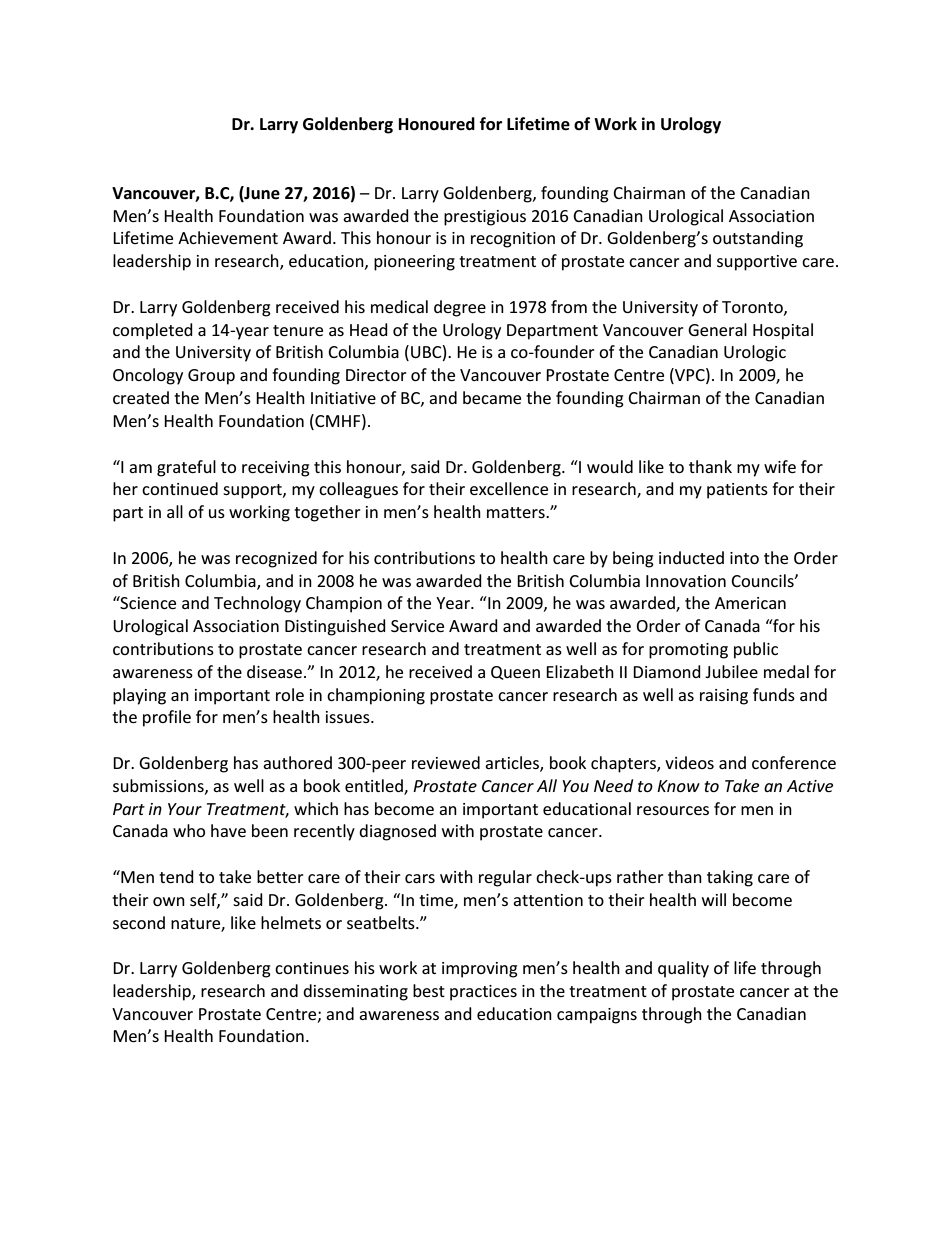  Describe the element at coordinates (483, 993) in the document. I see `practices` at that location.
